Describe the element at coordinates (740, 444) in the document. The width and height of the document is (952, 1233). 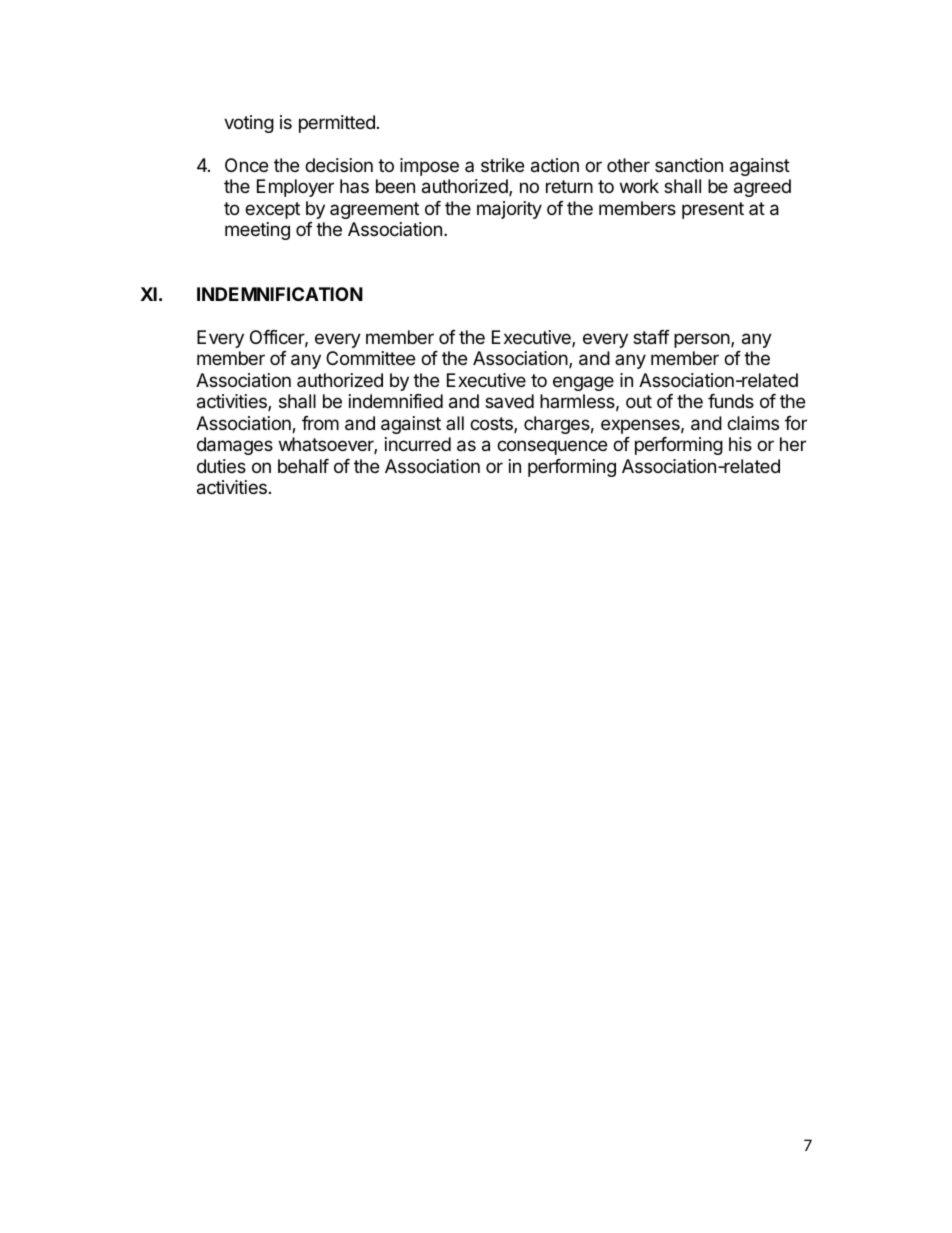
I see `his` at that location.
